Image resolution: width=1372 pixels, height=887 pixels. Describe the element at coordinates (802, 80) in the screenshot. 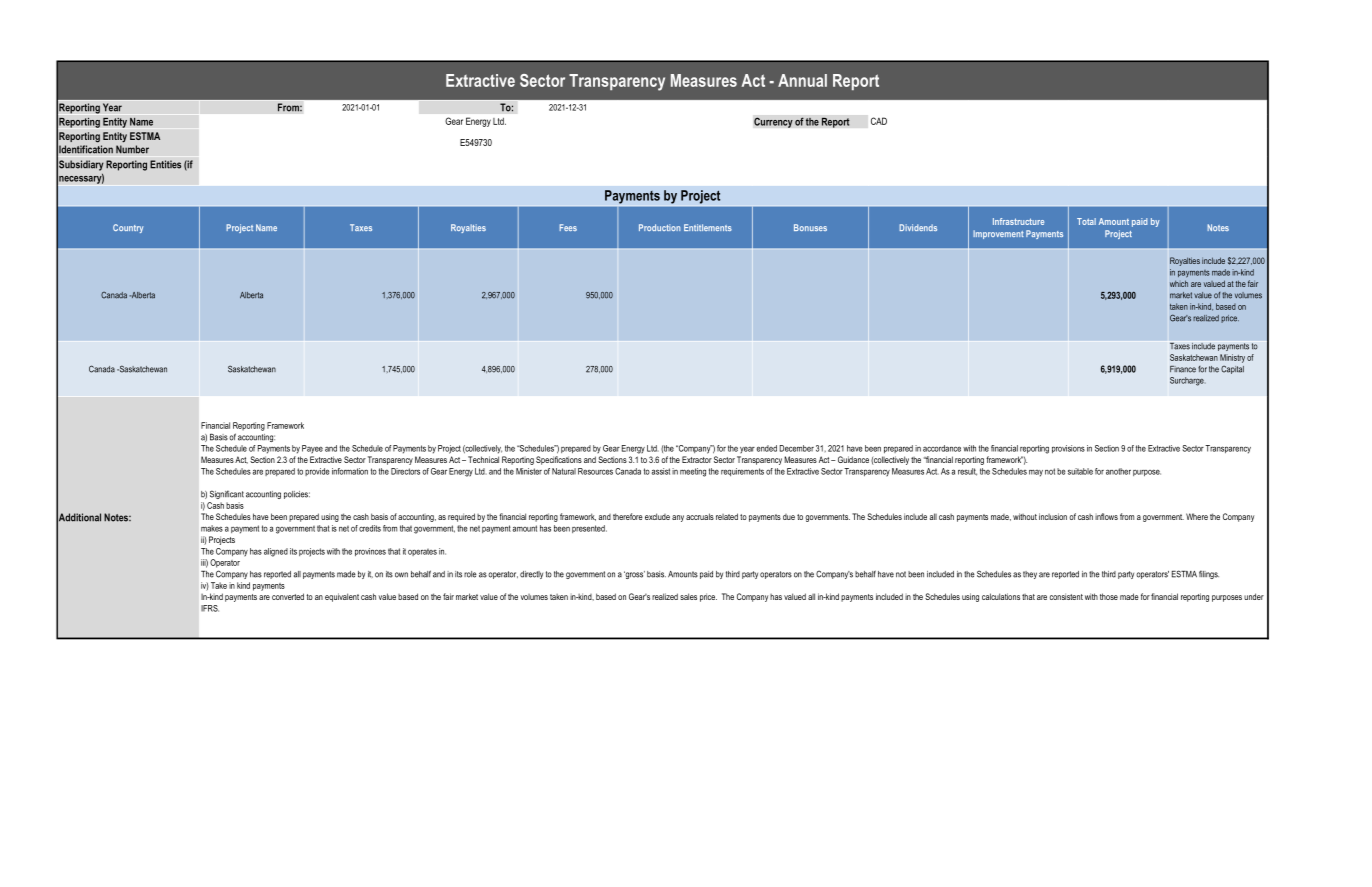

I see `Annual` at that location.
